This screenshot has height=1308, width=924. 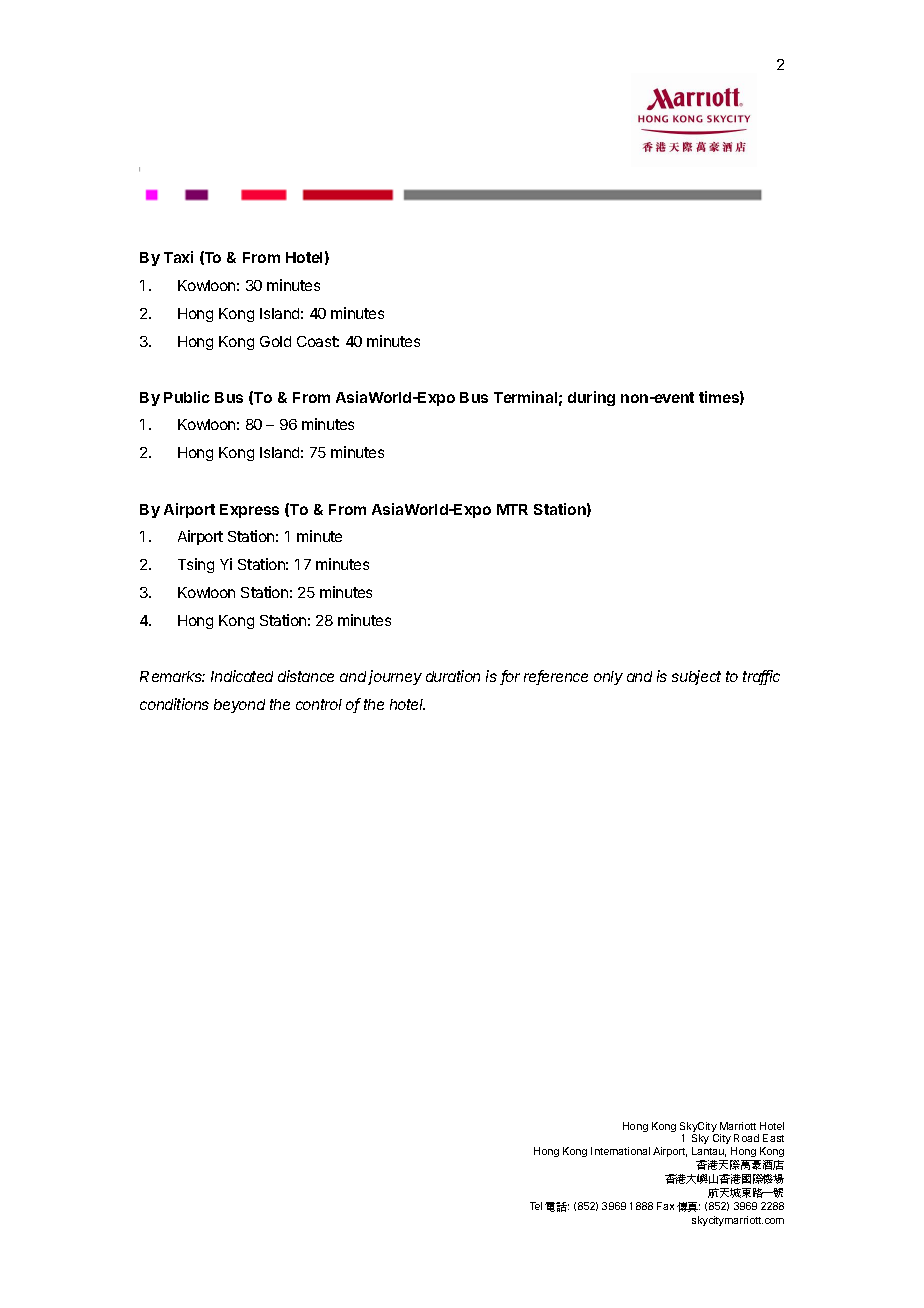 I want to click on International, so click(x=620, y=1151).
